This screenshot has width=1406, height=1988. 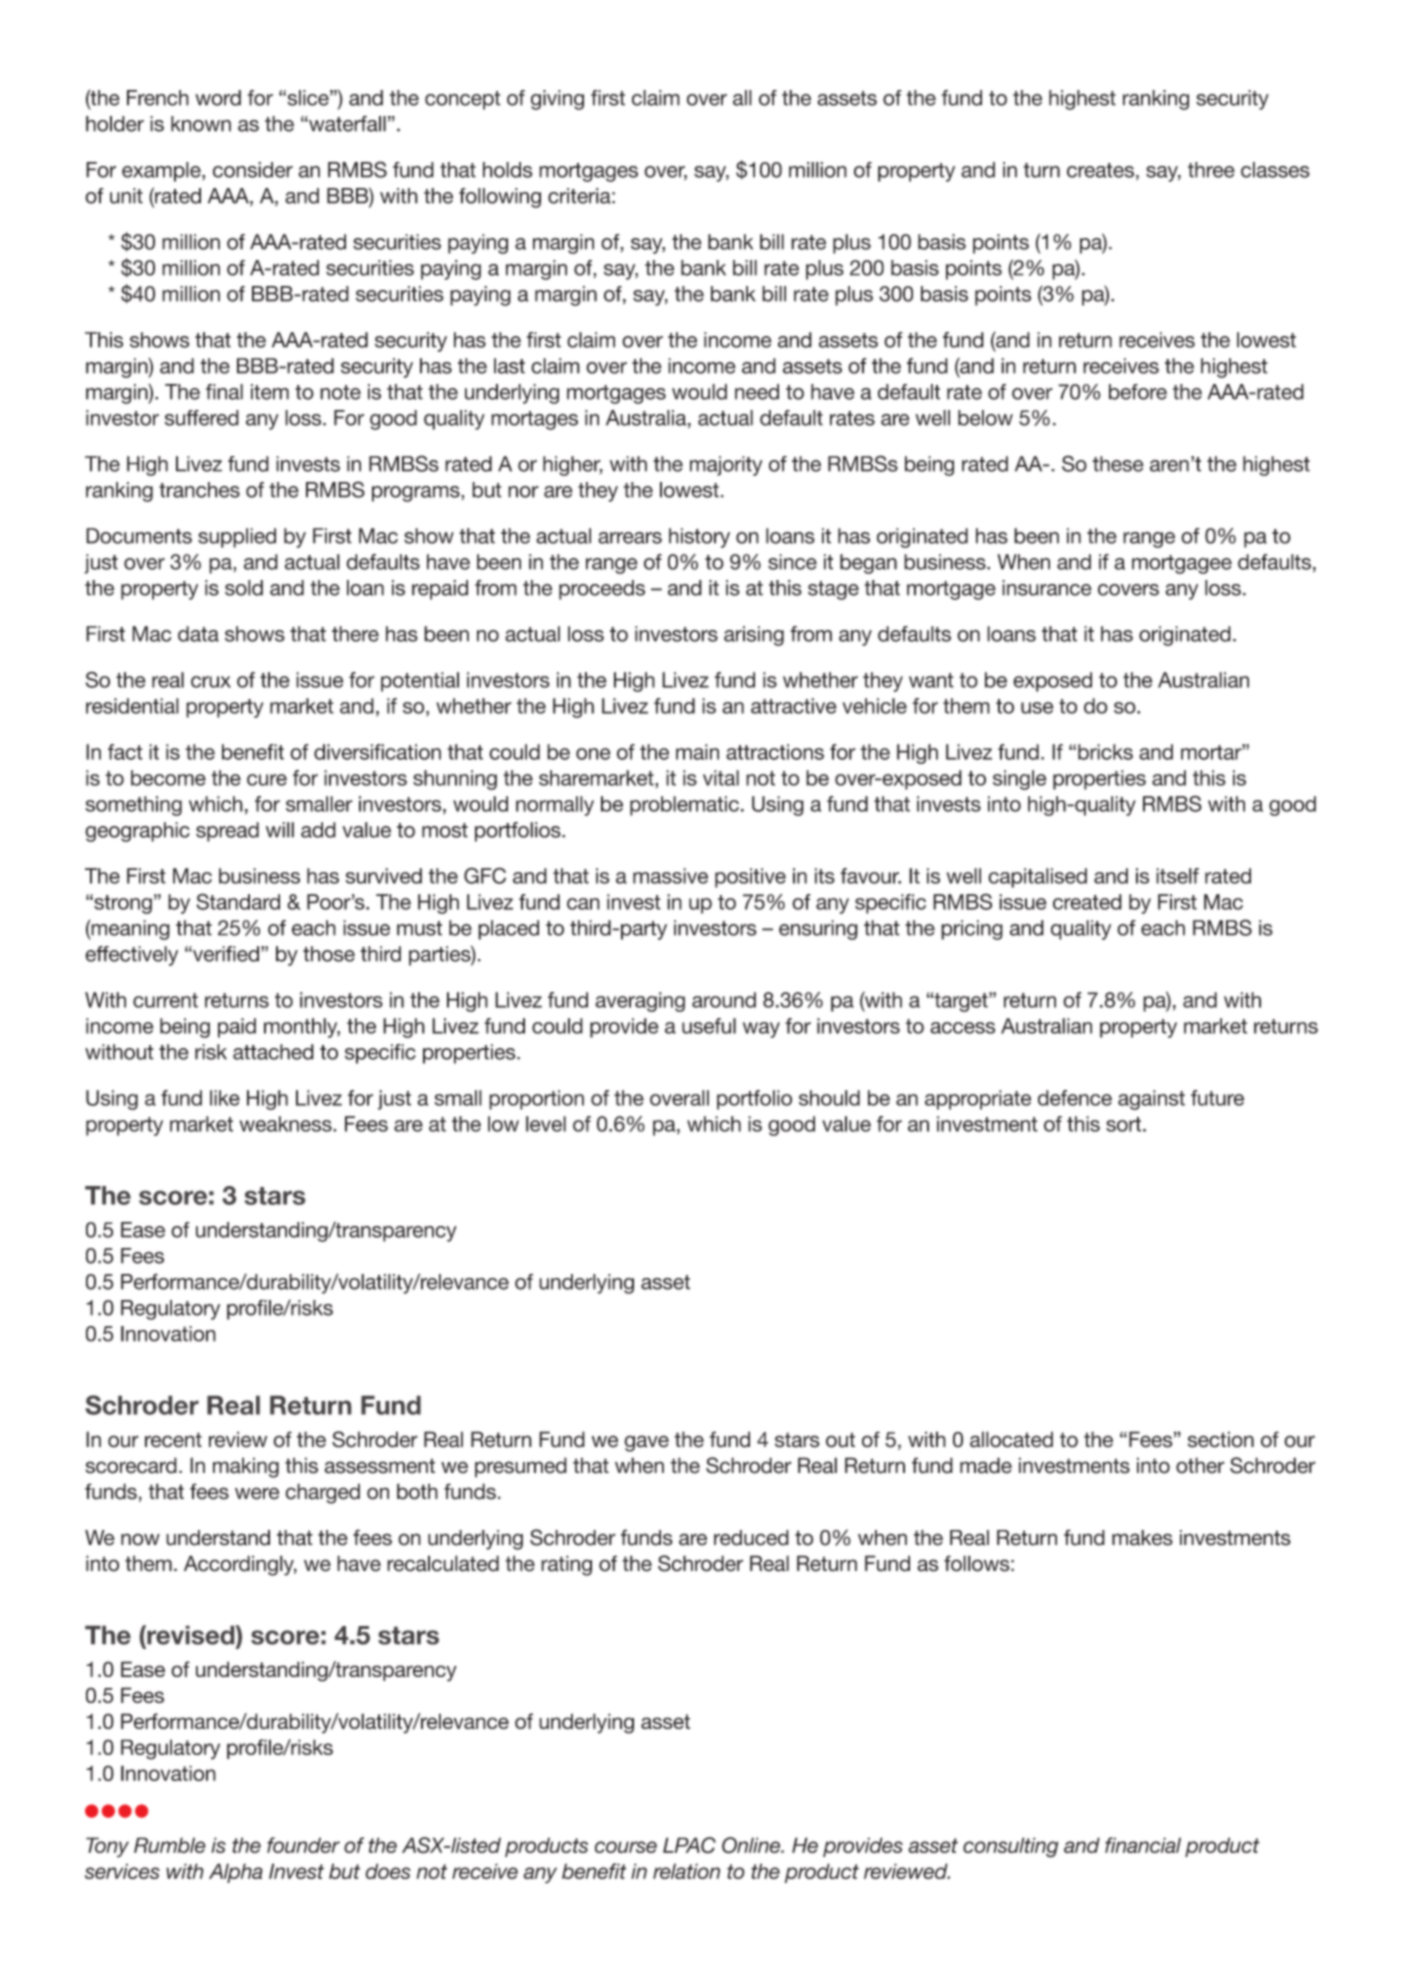 I want to click on relation, so click(x=686, y=1871).
